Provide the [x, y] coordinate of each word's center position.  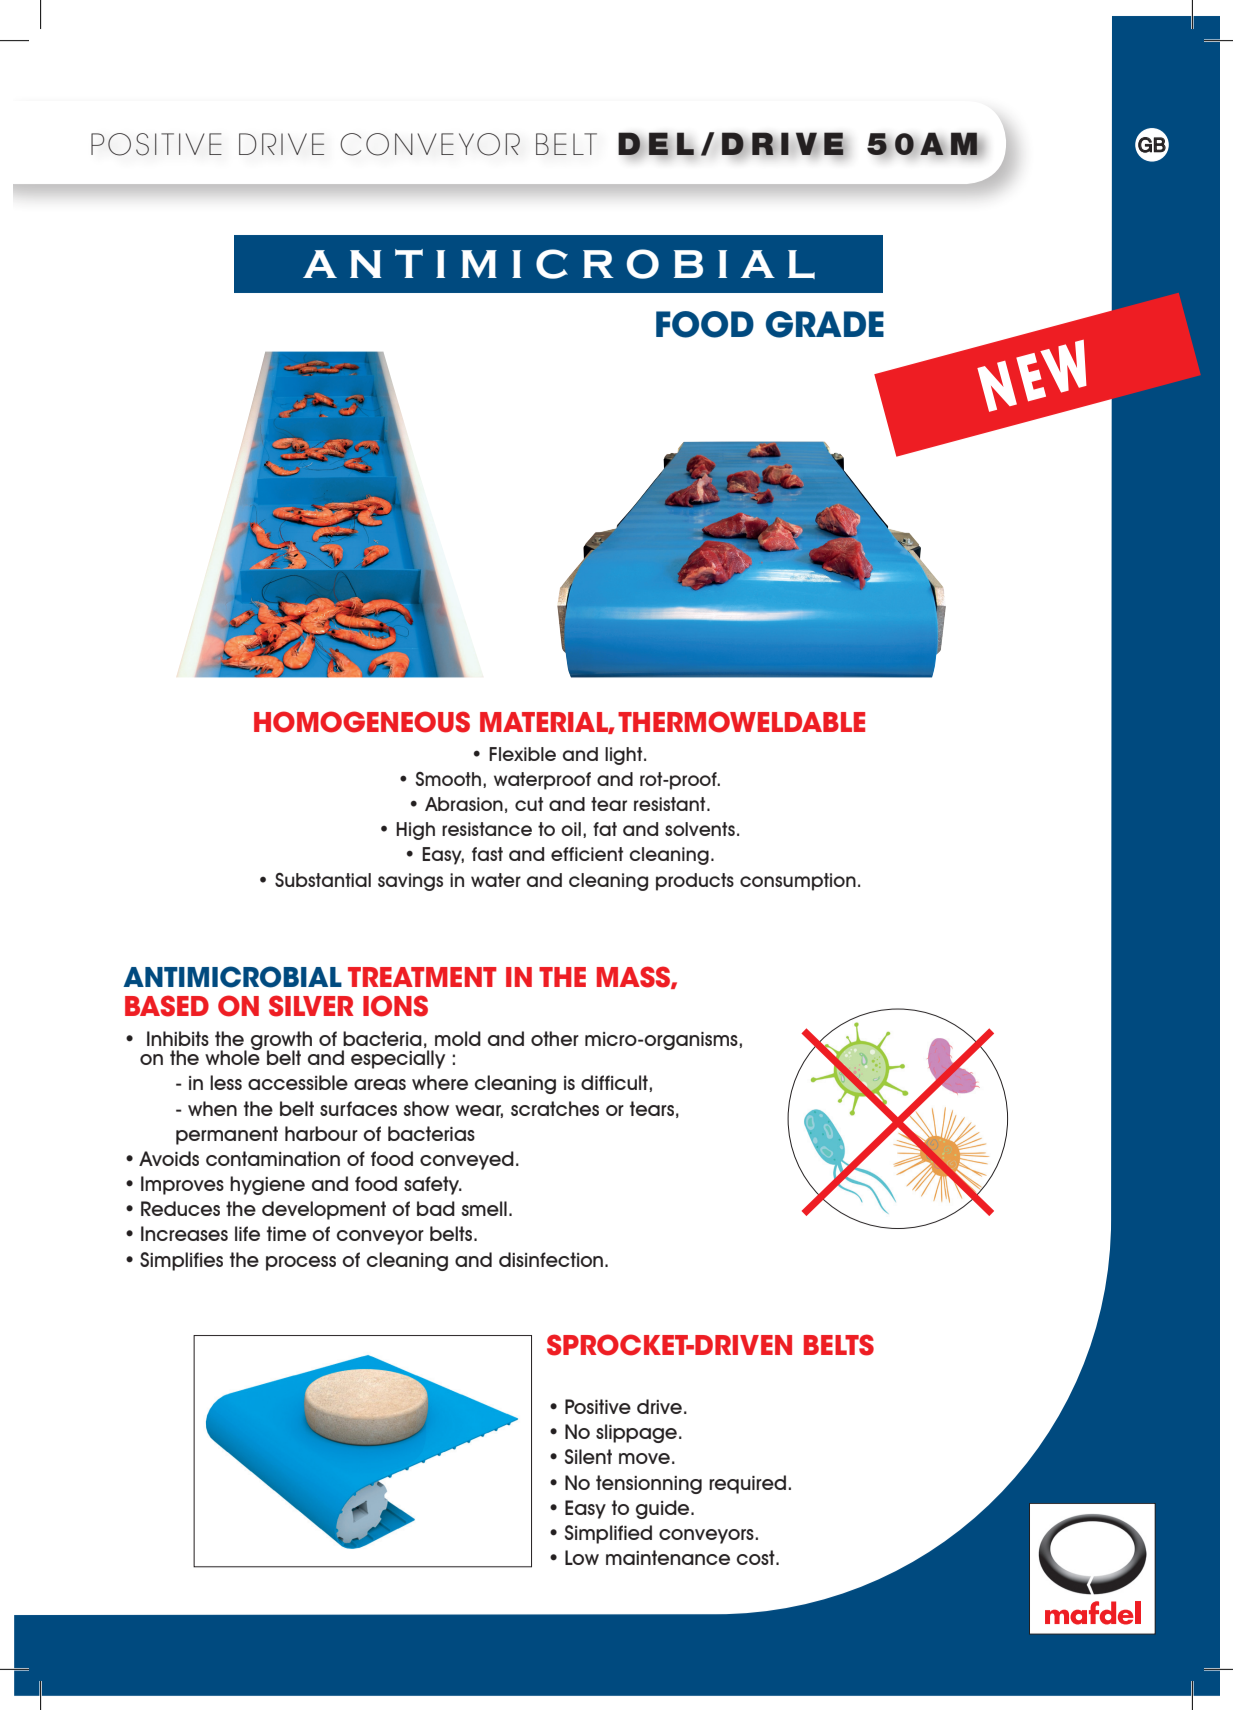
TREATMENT [422, 977]
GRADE [825, 324]
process [301, 1263]
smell [484, 1208]
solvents [700, 829]
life [247, 1233]
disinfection [552, 1259]
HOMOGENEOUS [362, 722]
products [695, 882]
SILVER [311, 1006]
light [625, 756]
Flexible [522, 754]
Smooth [448, 779]
